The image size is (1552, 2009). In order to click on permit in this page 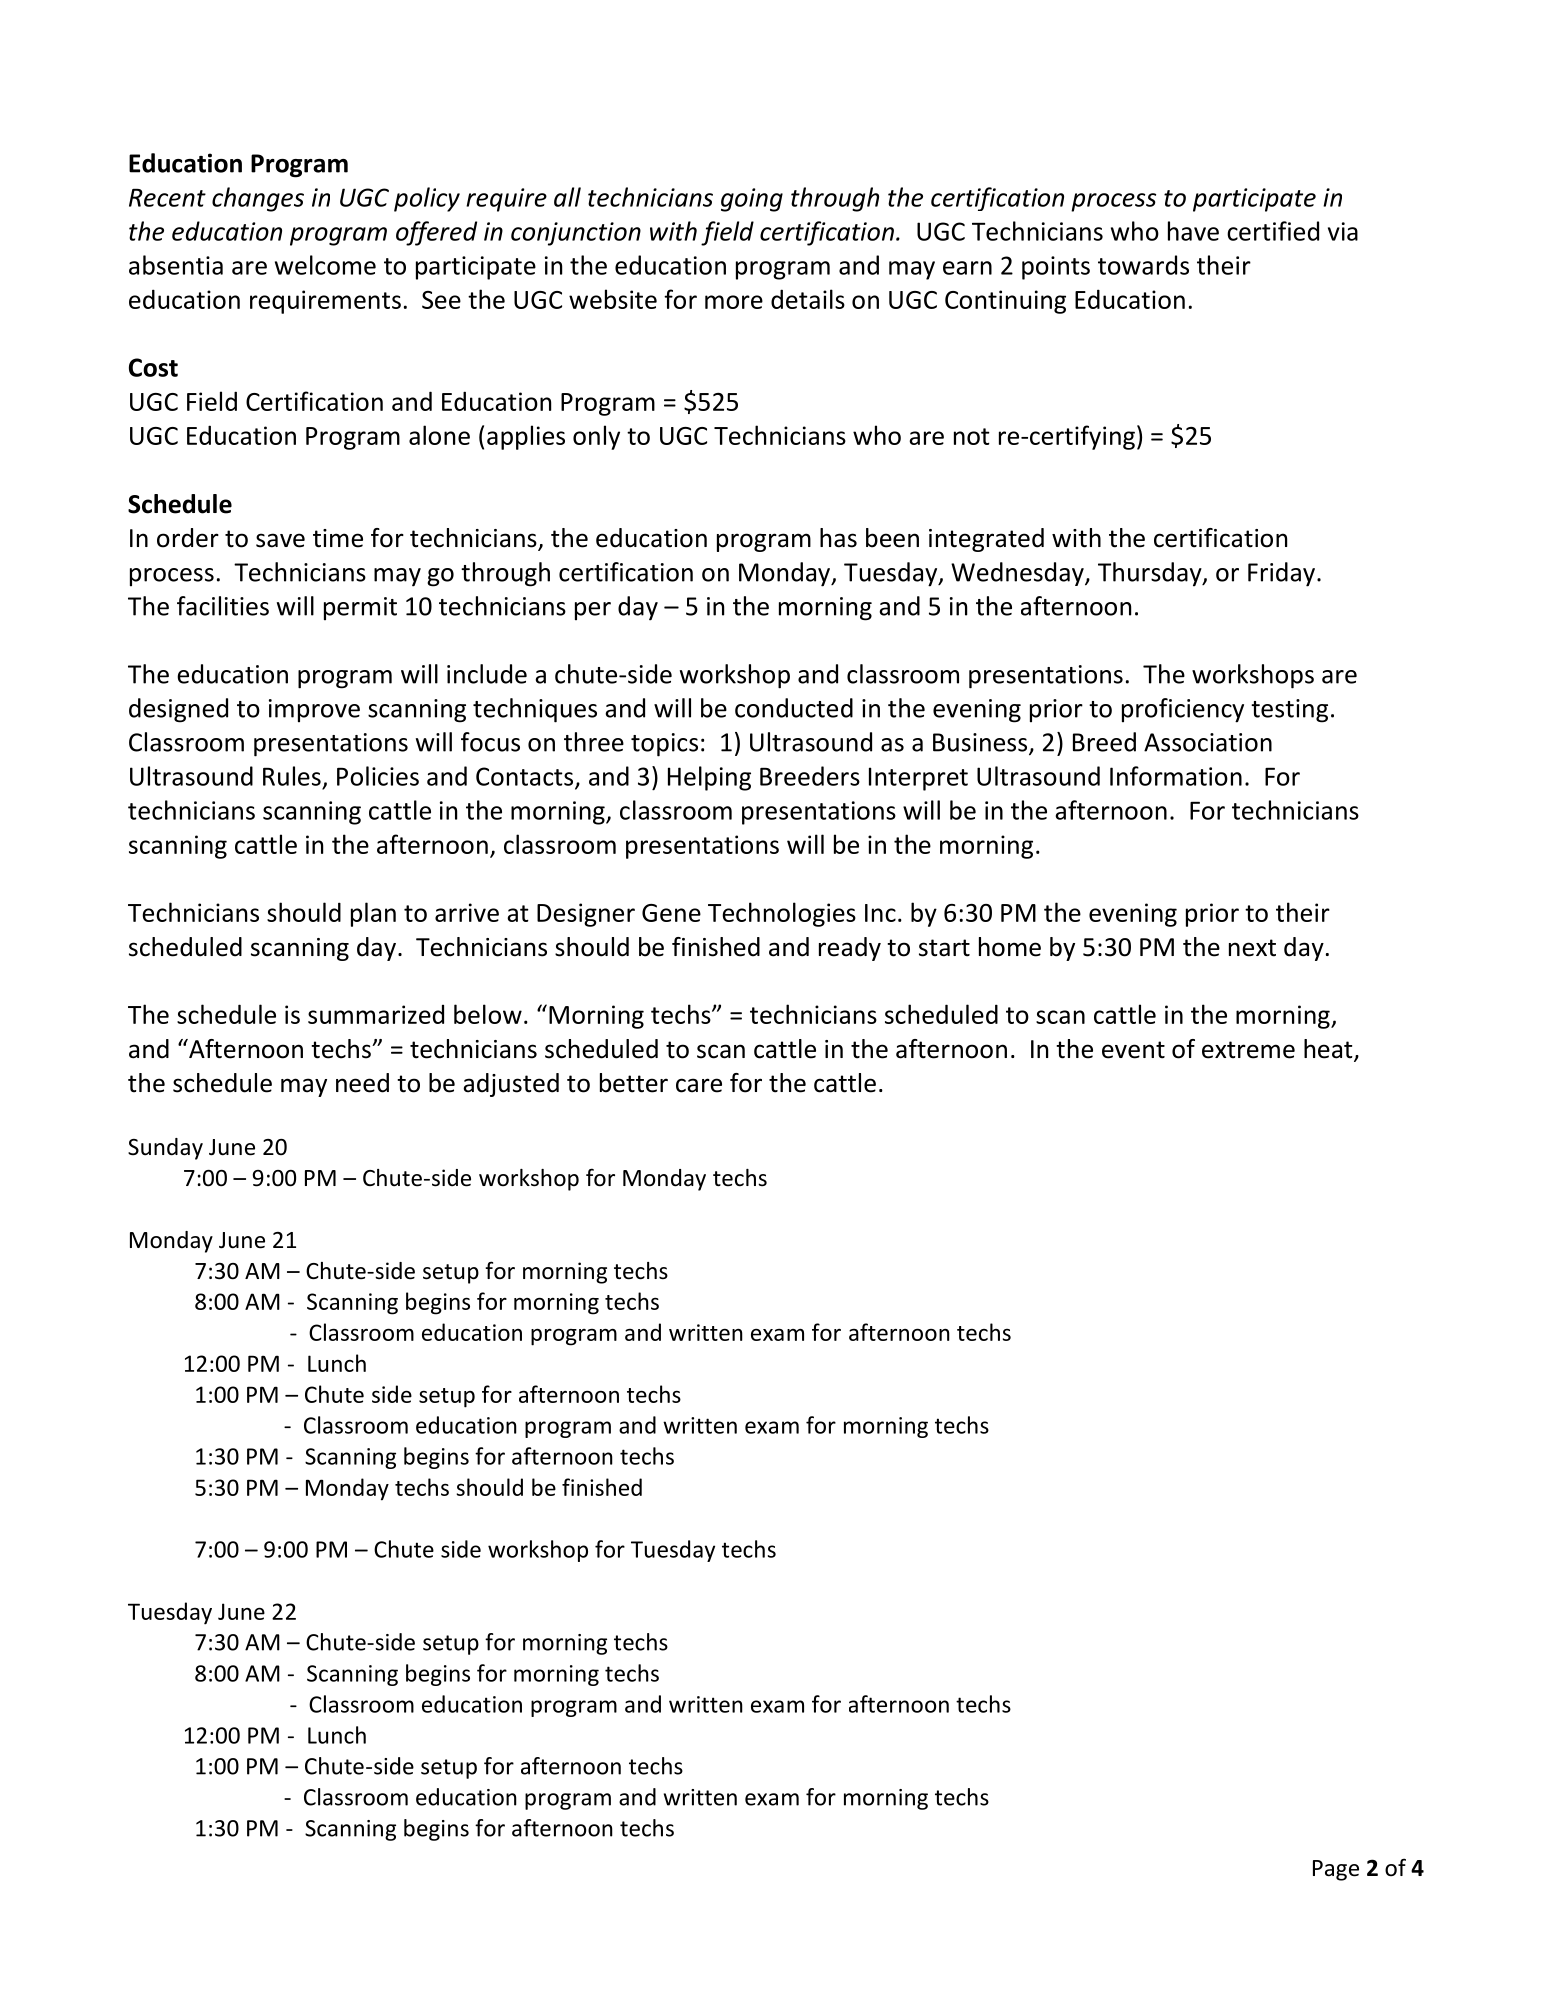, I will do `click(360, 609)`.
